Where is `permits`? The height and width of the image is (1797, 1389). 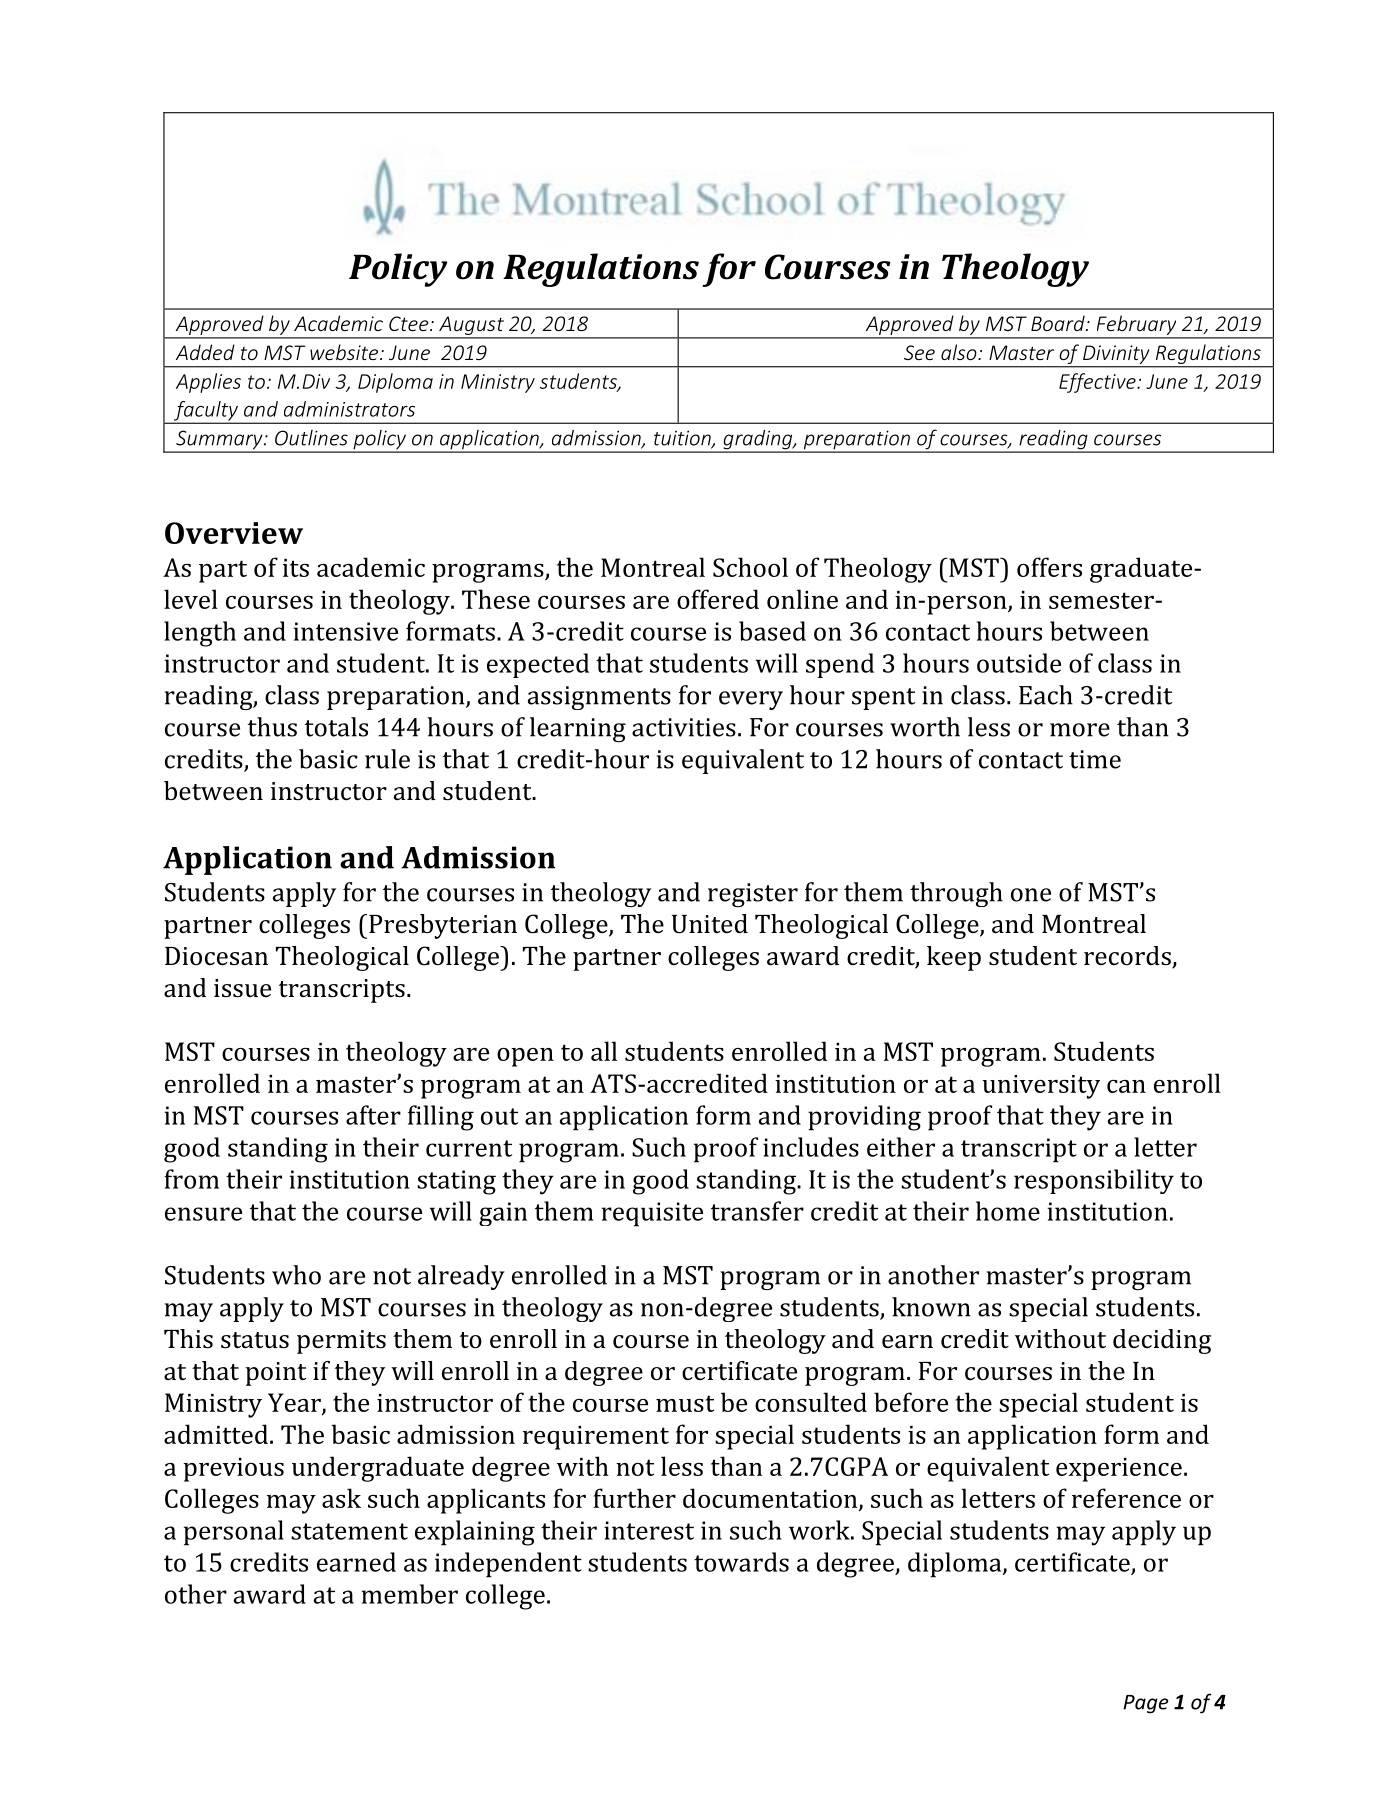
permits is located at coordinates (341, 1342).
